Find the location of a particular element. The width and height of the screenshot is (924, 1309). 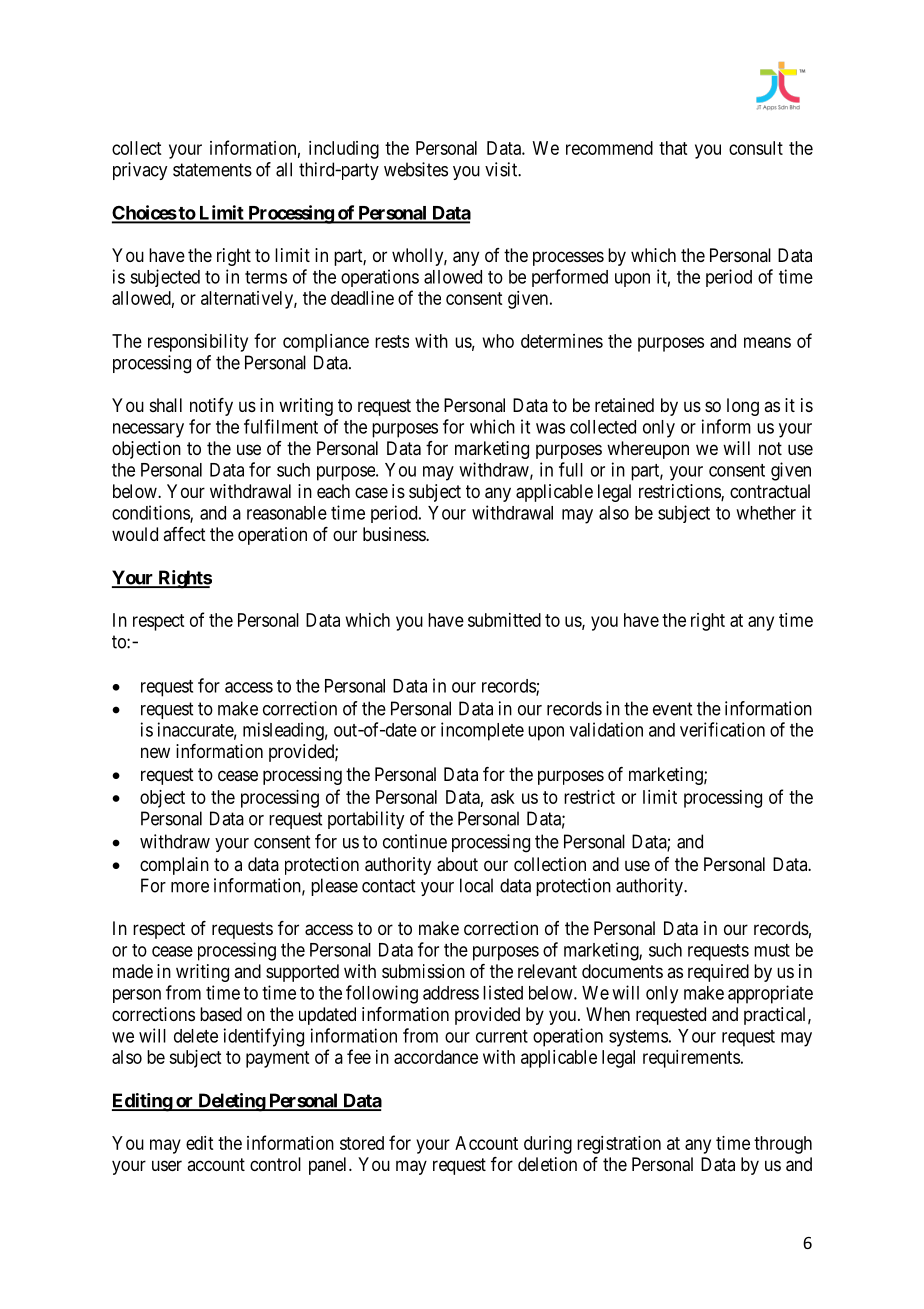

that is located at coordinates (673, 148).
